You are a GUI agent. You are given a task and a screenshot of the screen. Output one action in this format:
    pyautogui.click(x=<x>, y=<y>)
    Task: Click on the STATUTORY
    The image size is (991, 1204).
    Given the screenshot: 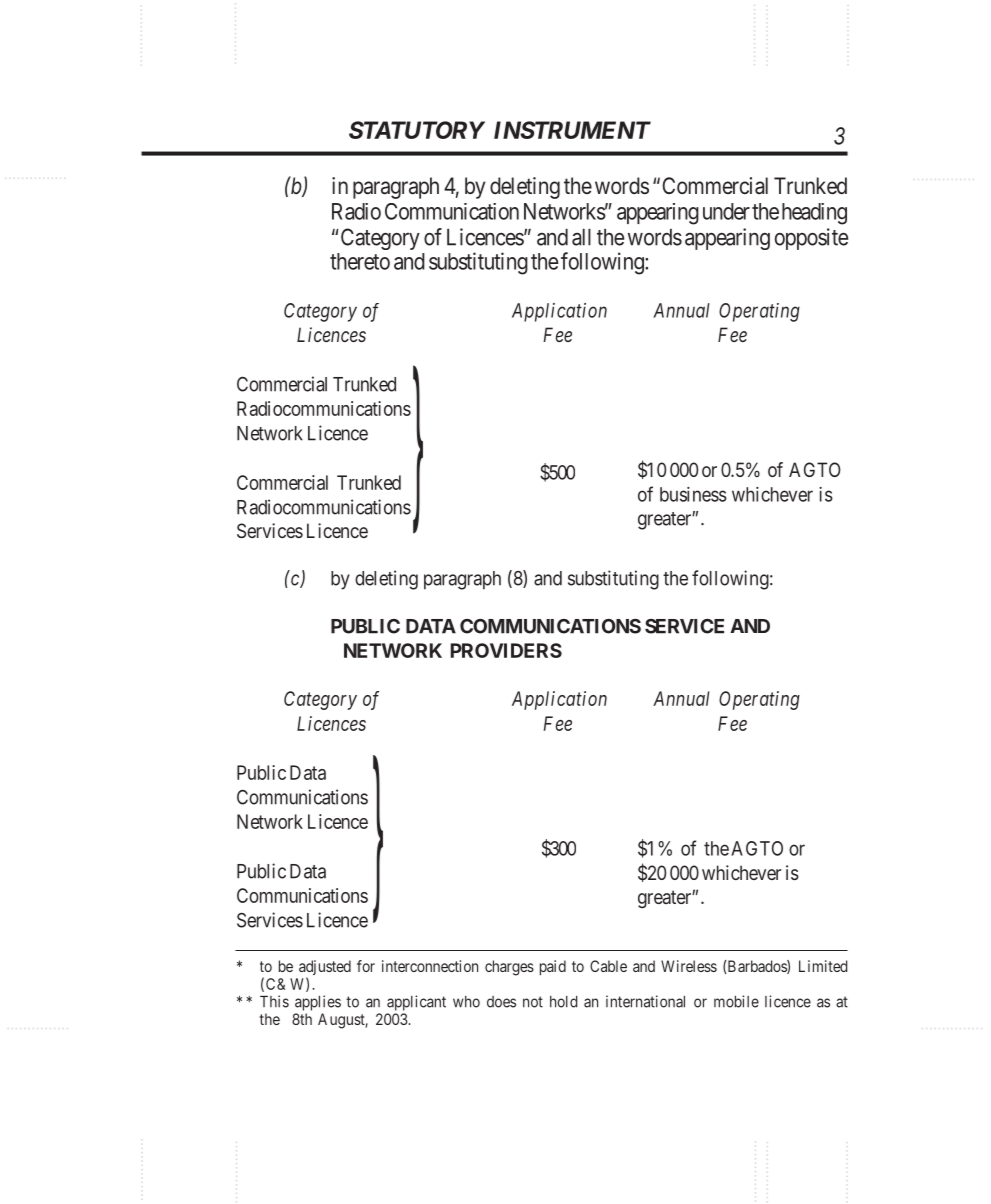 What is the action you would take?
    pyautogui.click(x=417, y=130)
